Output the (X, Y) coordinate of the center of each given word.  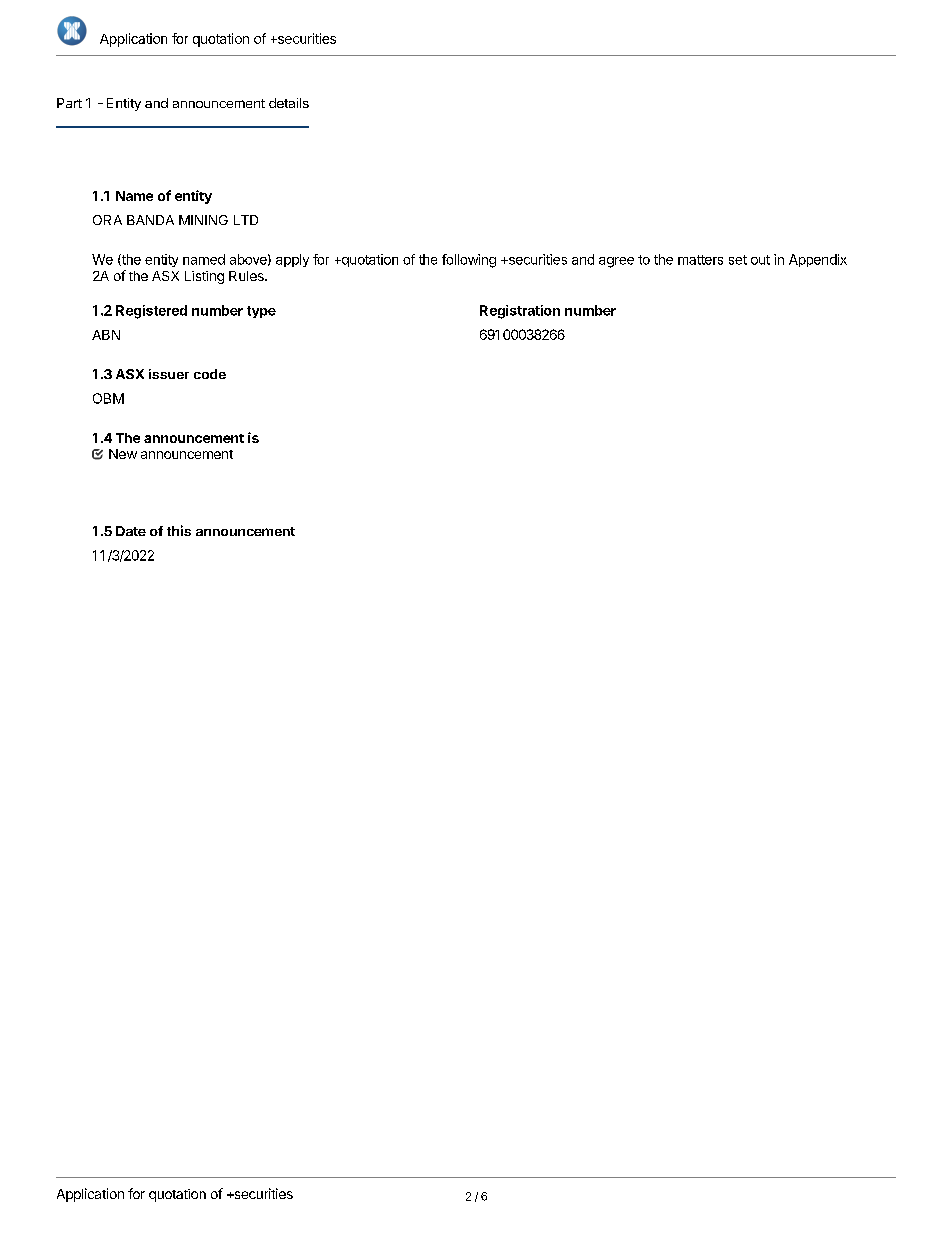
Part (69, 103)
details (289, 103)
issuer (169, 374)
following (469, 261)
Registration (520, 312)
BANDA (150, 220)
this (179, 530)
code (210, 374)
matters (700, 260)
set (738, 260)
